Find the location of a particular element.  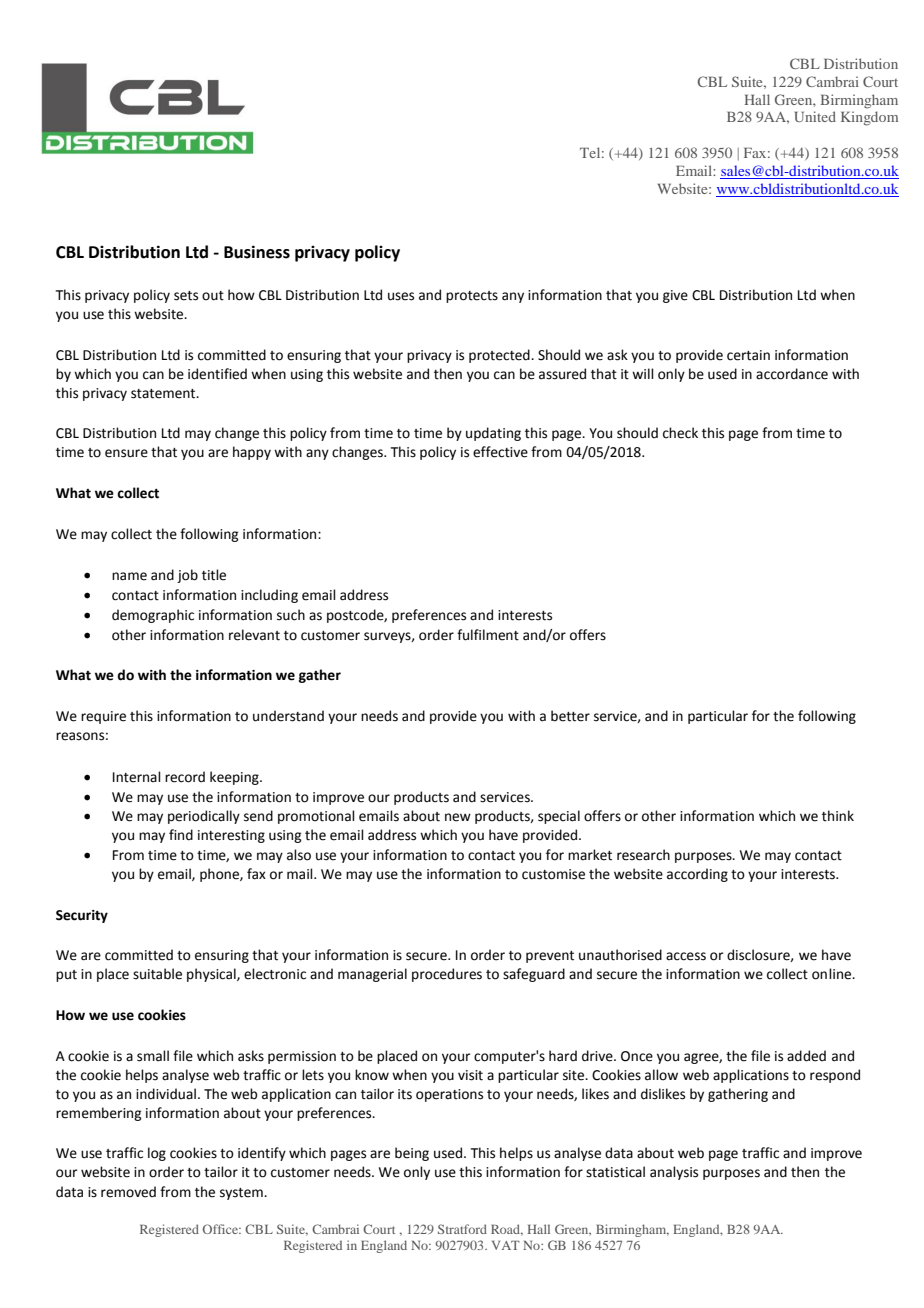

check is located at coordinates (680, 433).
